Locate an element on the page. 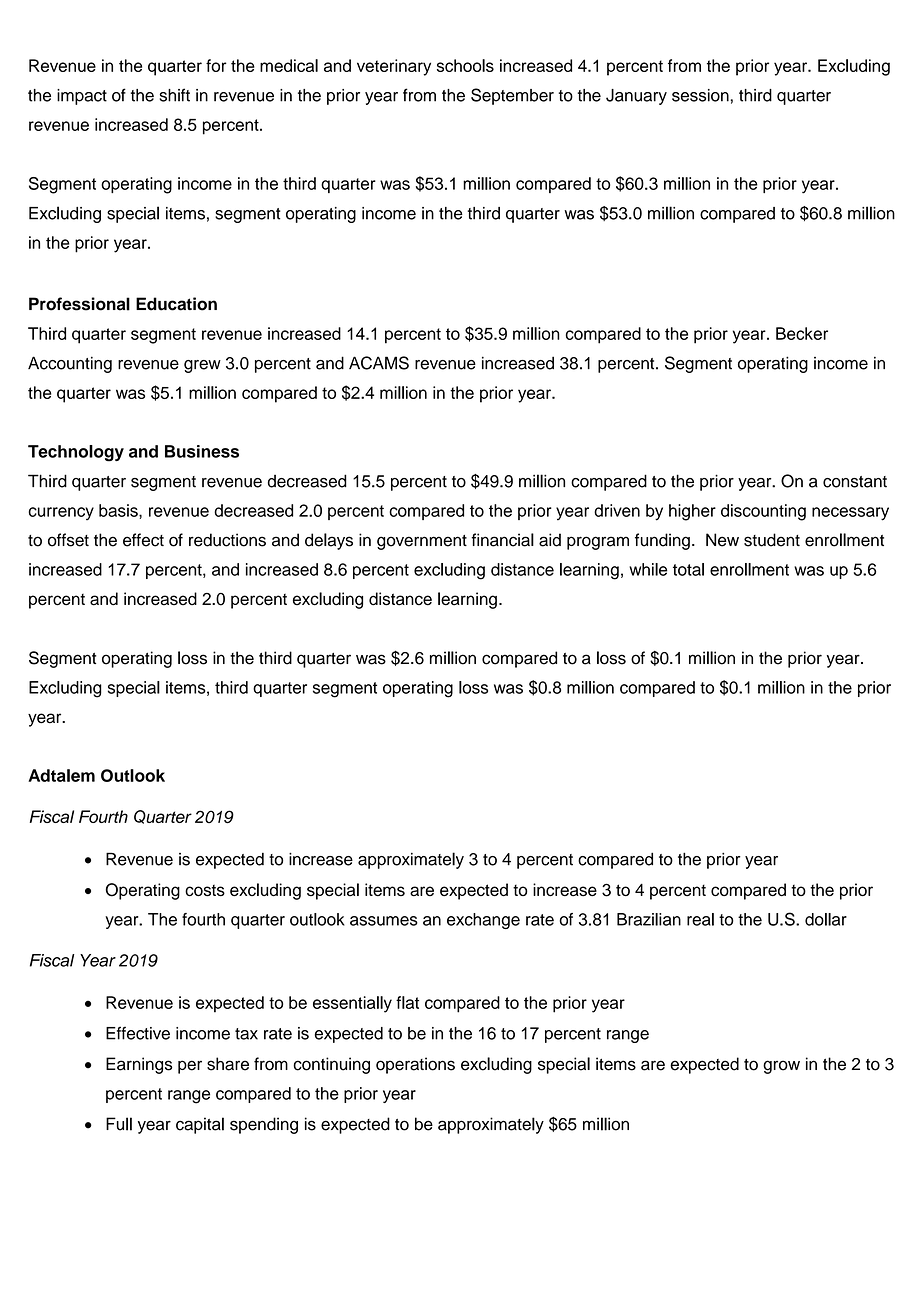 The image size is (924, 1308). operations is located at coordinates (415, 1065).
